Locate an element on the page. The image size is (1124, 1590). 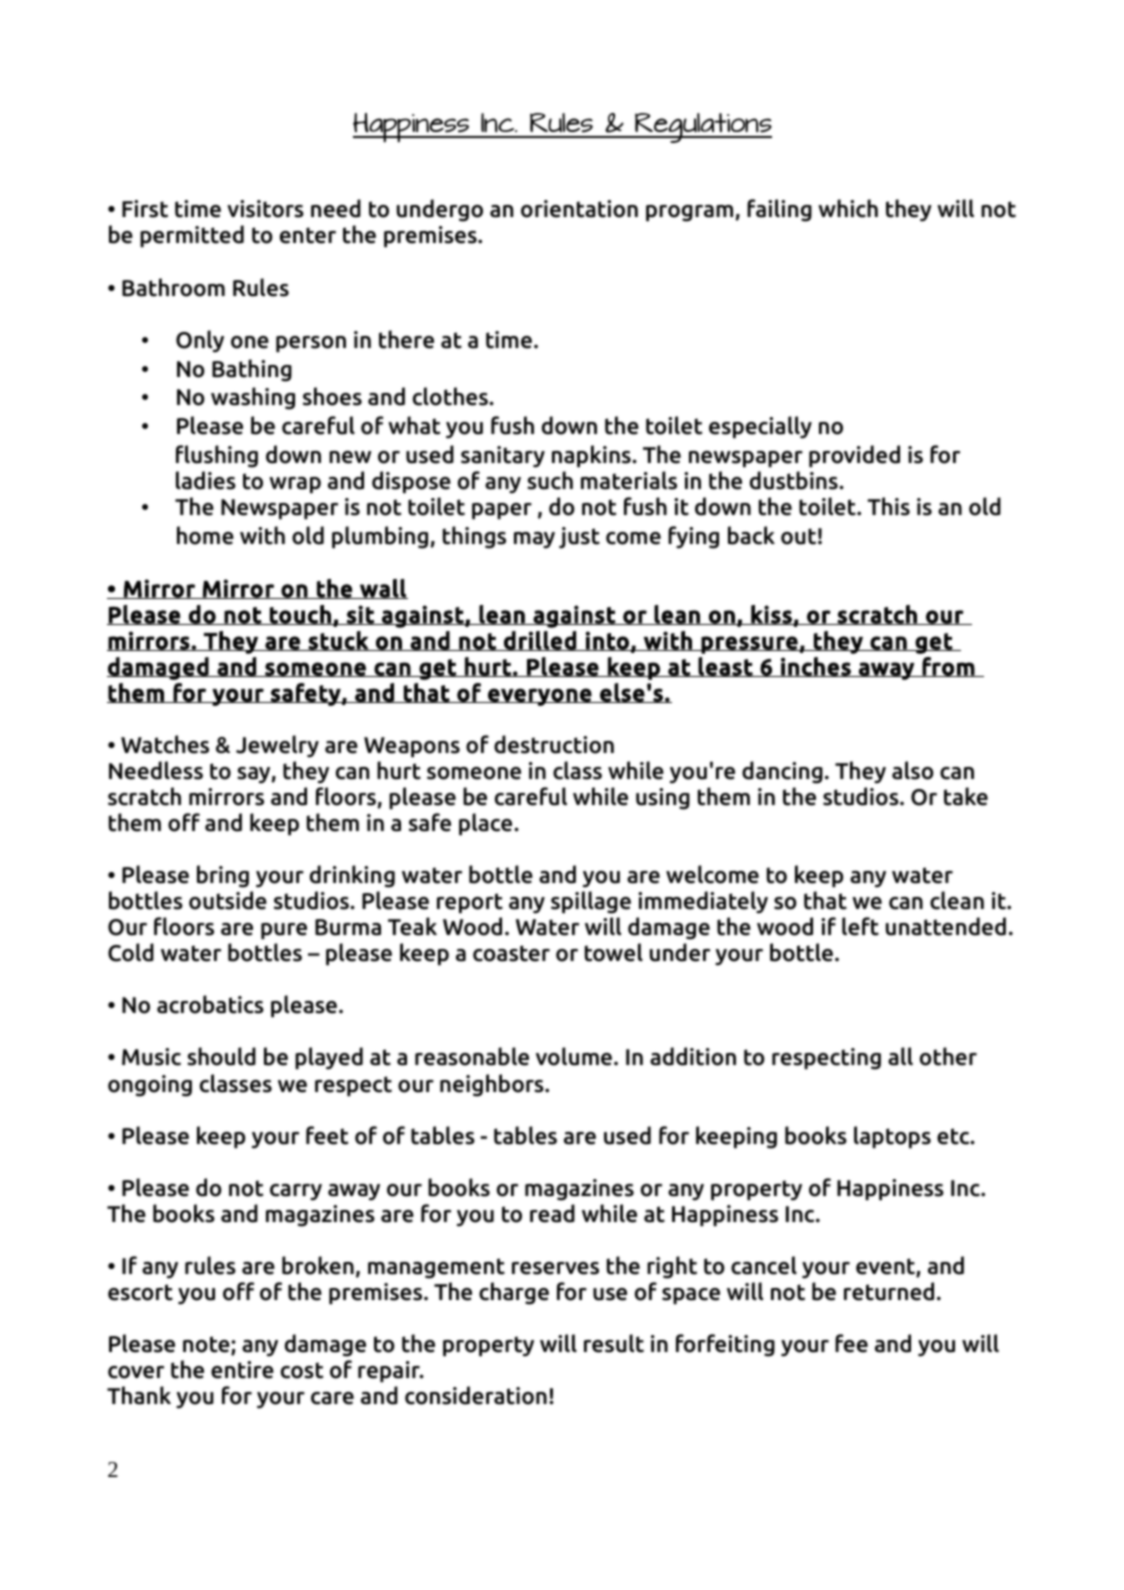
visitors is located at coordinates (265, 209).
